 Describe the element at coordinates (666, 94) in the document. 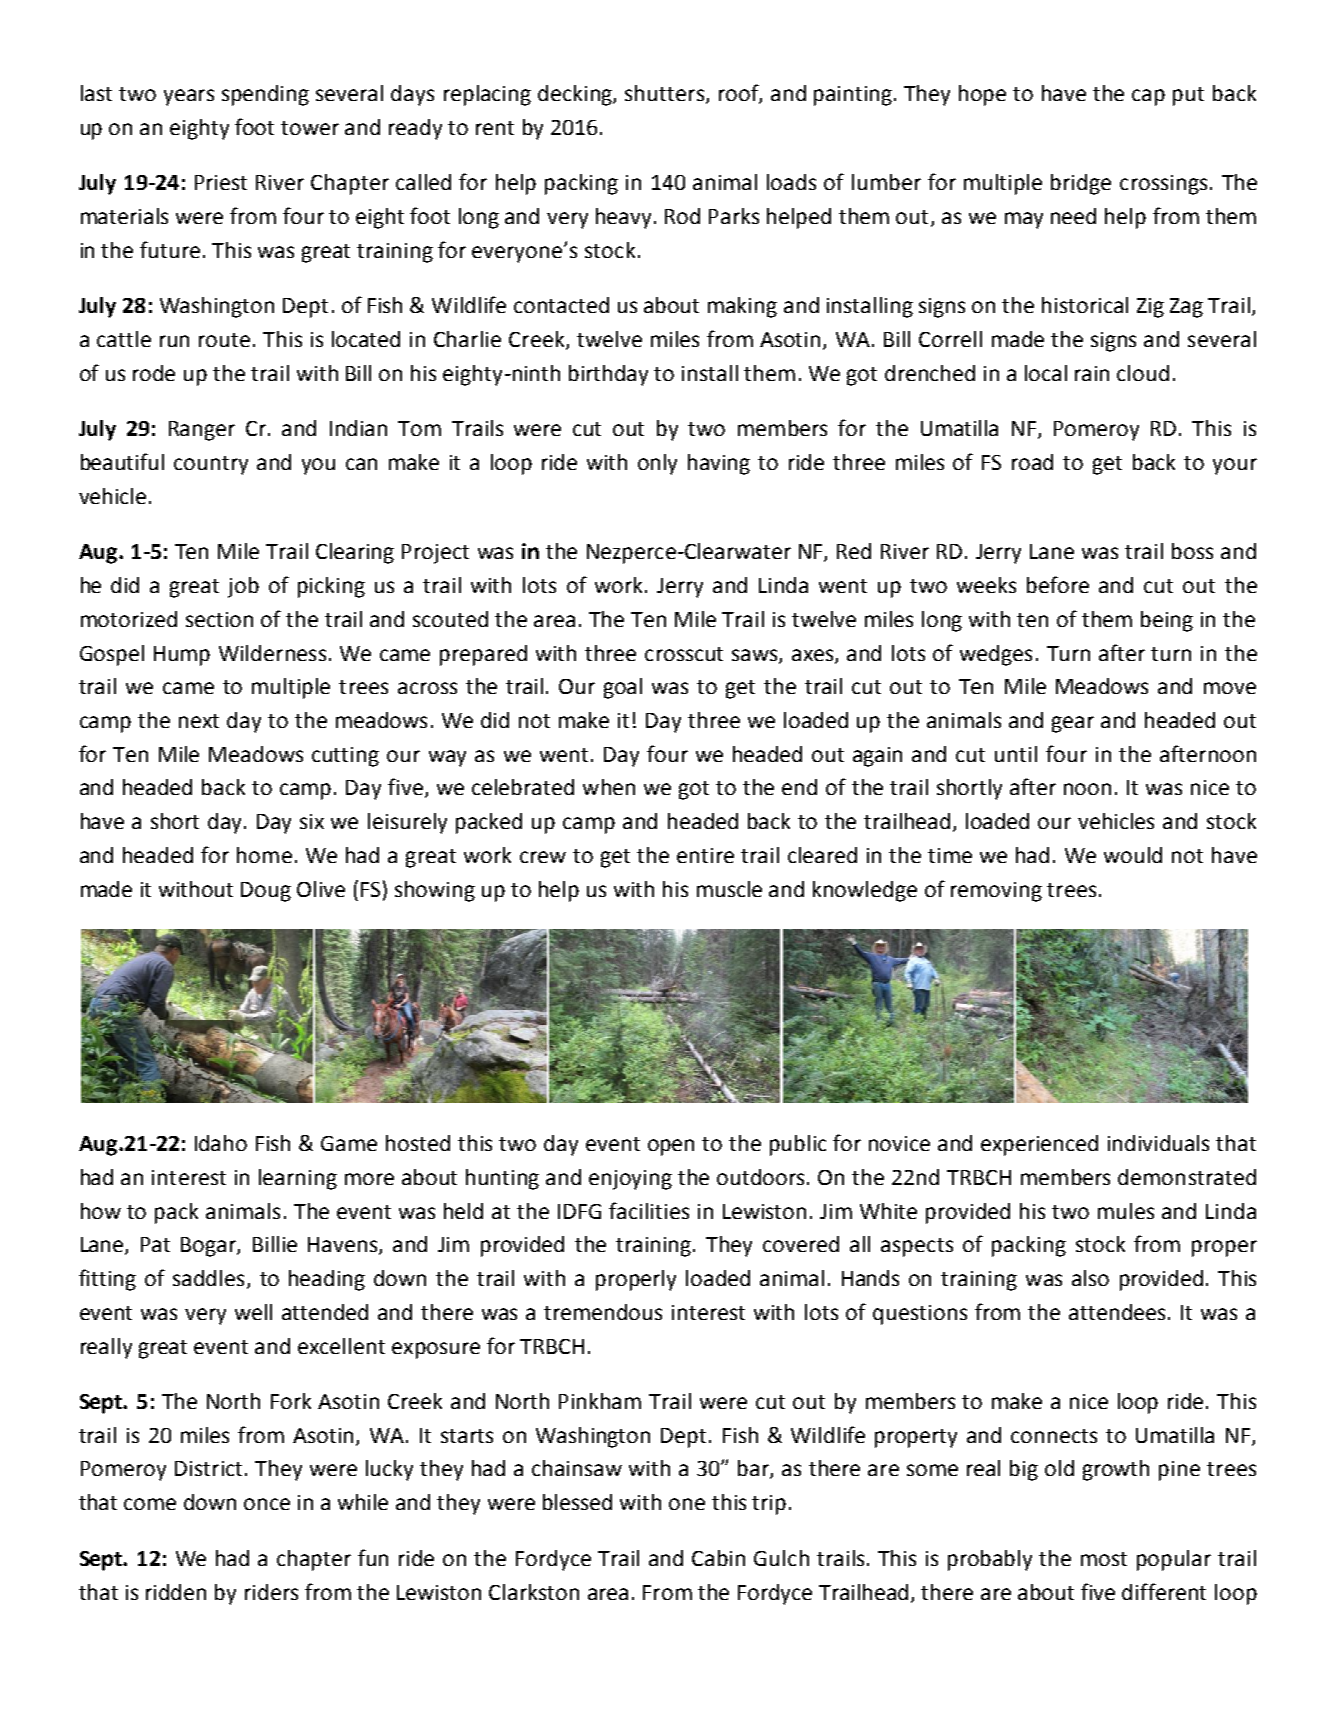

I see `shutters` at that location.
